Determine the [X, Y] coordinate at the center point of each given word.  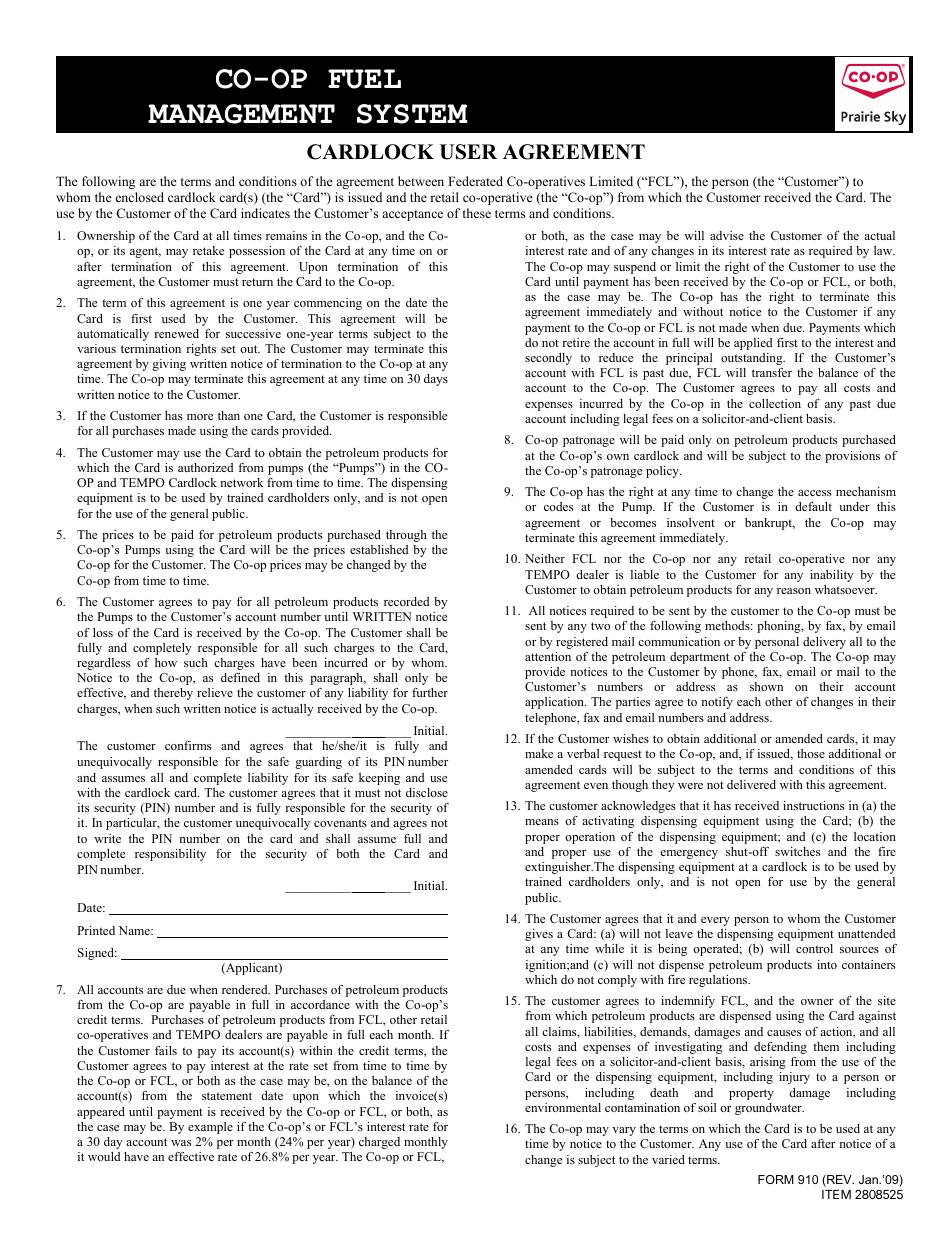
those [811, 753]
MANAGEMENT [241, 114]
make [539, 753]
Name [135, 930]
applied [753, 344]
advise [727, 235]
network [242, 482]
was [181, 1143]
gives [539, 935]
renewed [176, 333]
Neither [545, 558]
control [814, 948]
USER [468, 152]
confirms [188, 745]
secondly [548, 359]
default [813, 506]
